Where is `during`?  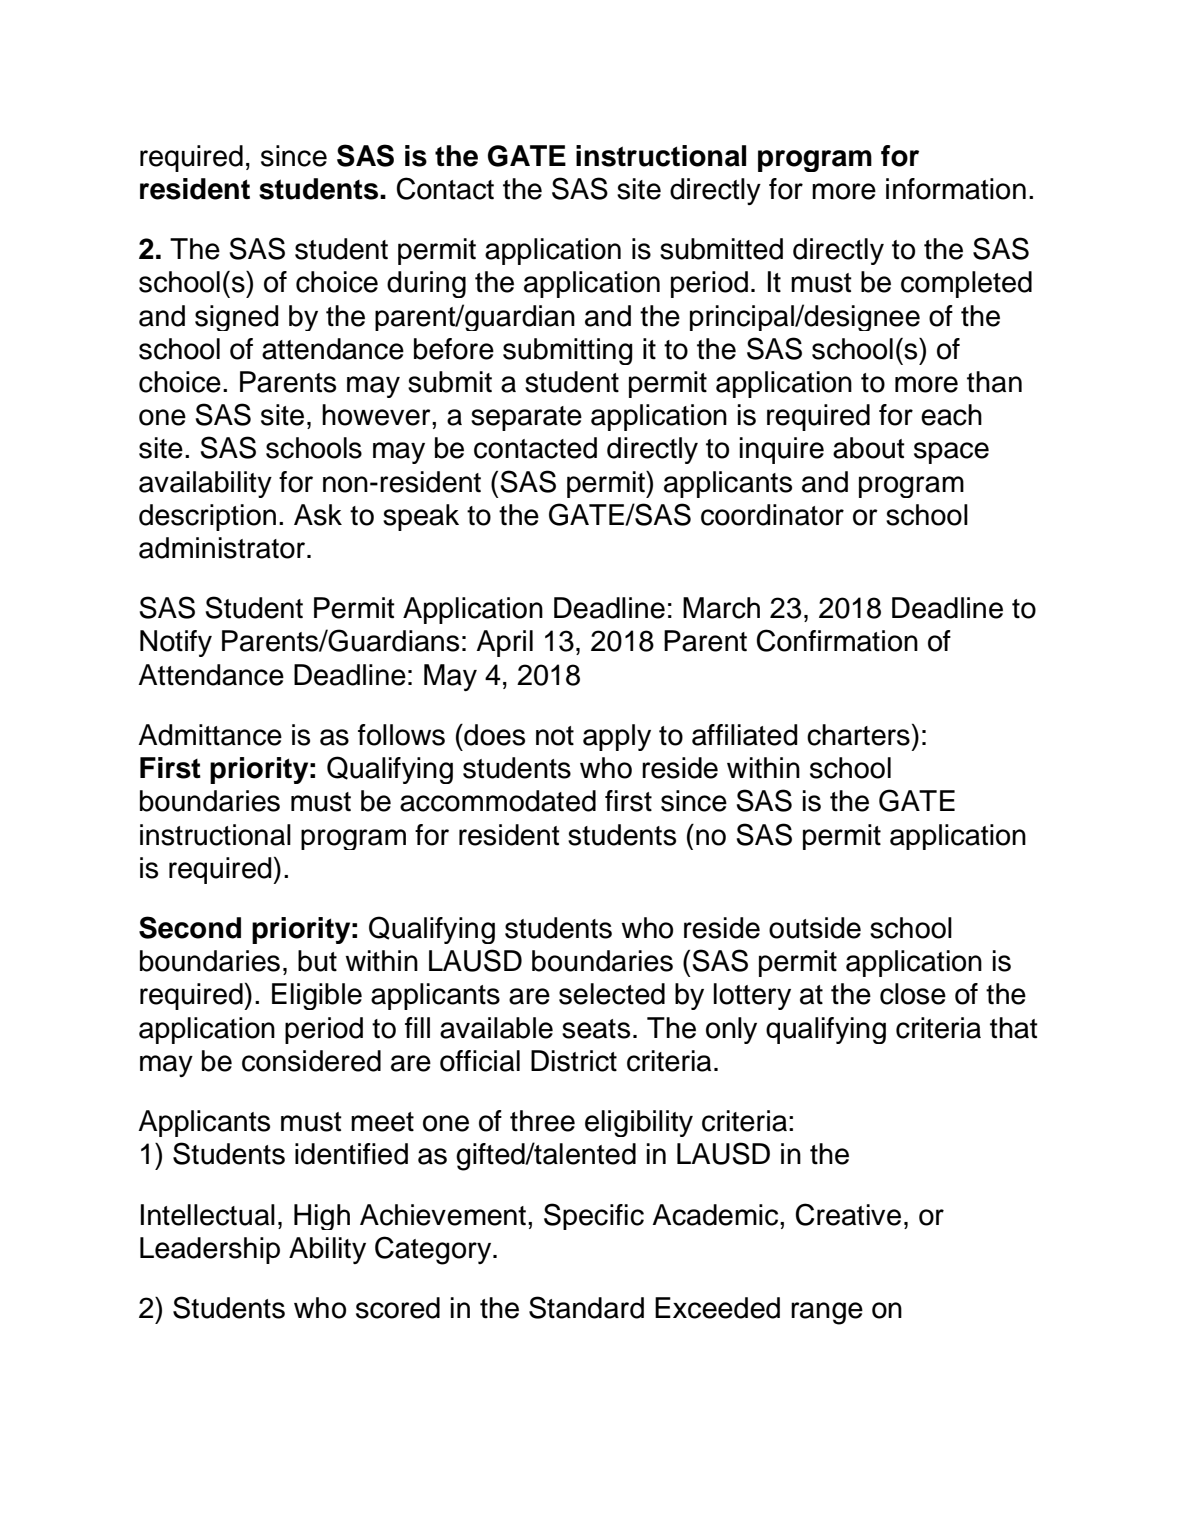 during is located at coordinates (426, 284).
